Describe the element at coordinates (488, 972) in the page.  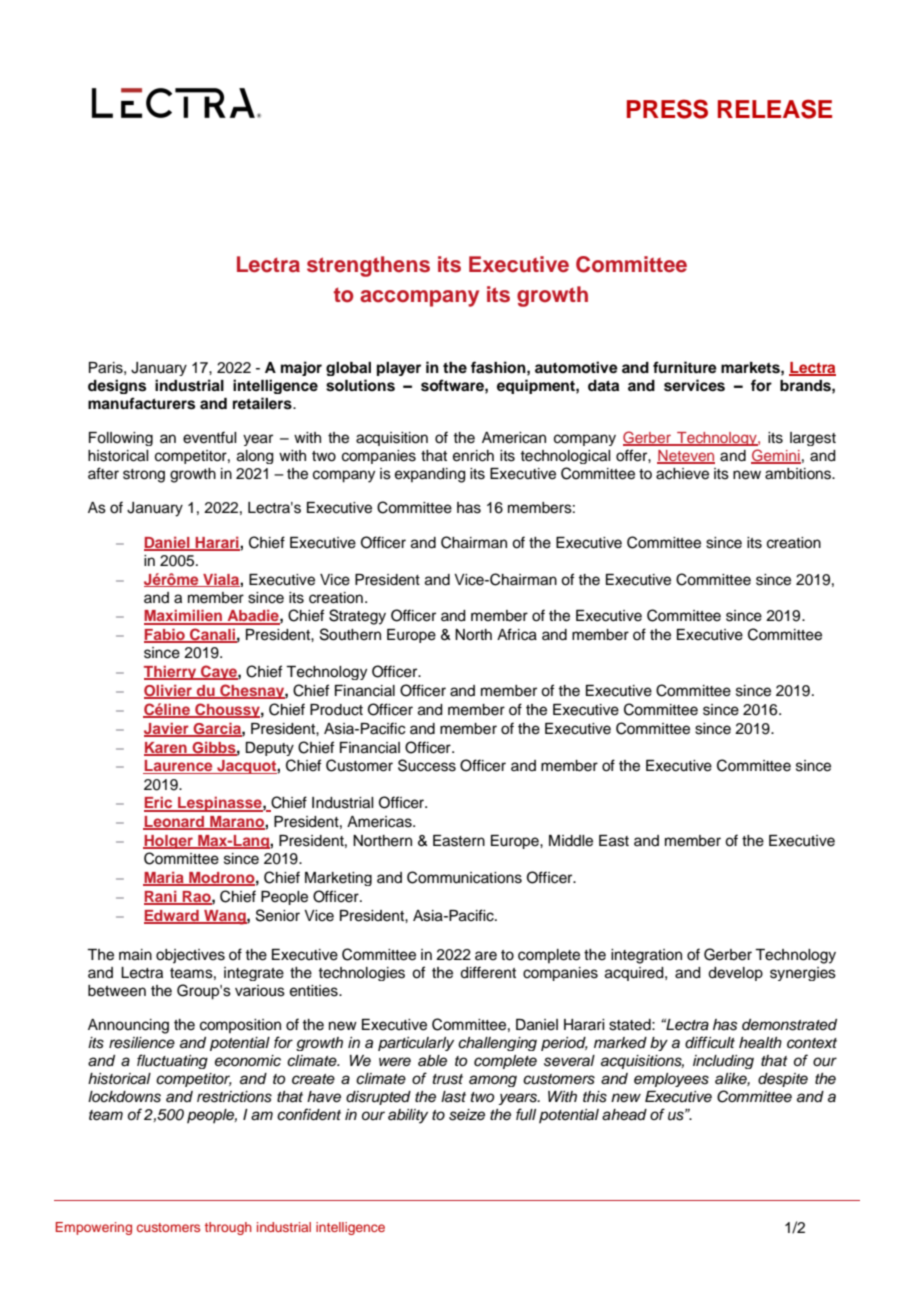
I see `different` at that location.
